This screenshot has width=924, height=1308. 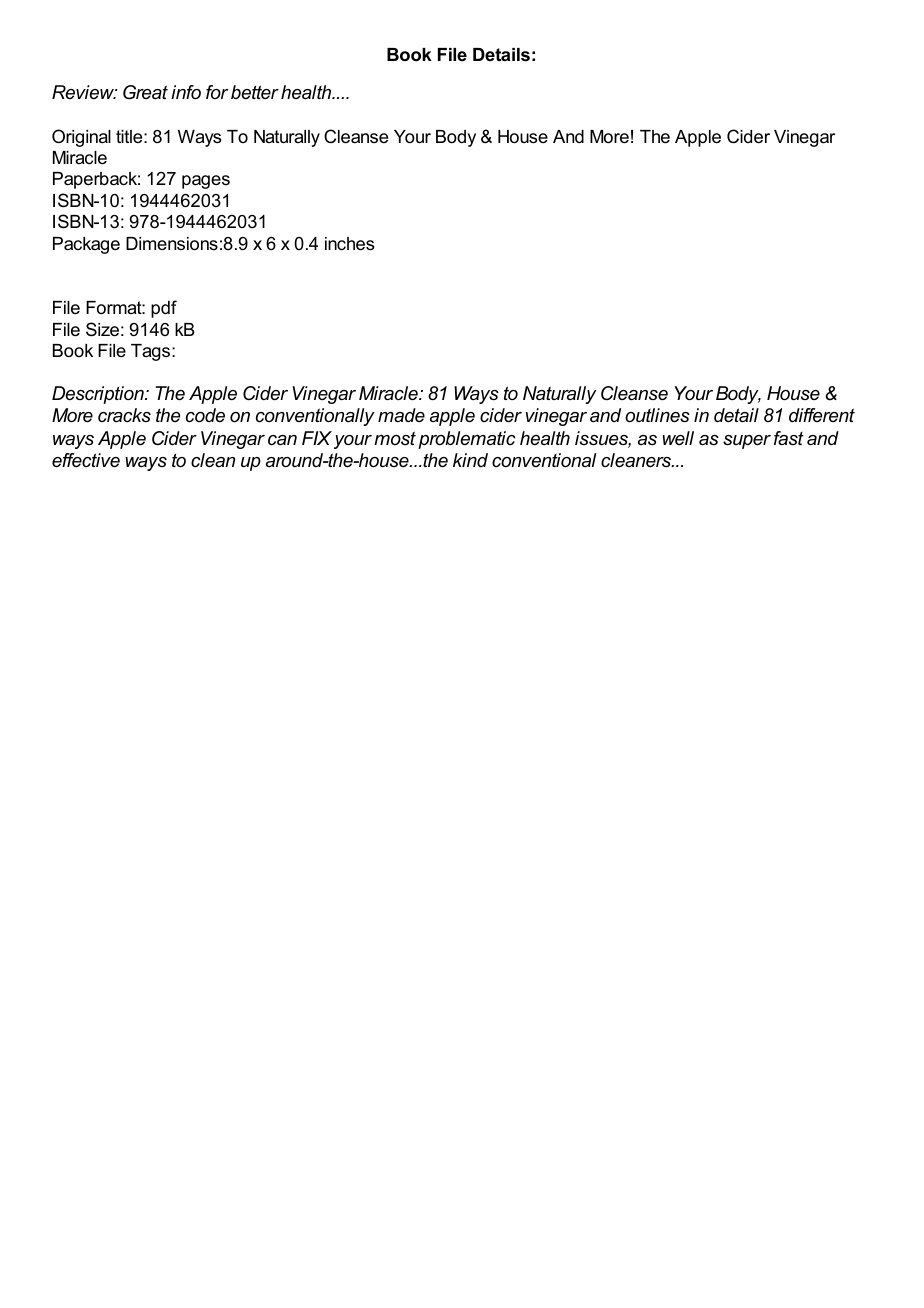 What do you see at coordinates (255, 92) in the screenshot?
I see `better` at bounding box center [255, 92].
